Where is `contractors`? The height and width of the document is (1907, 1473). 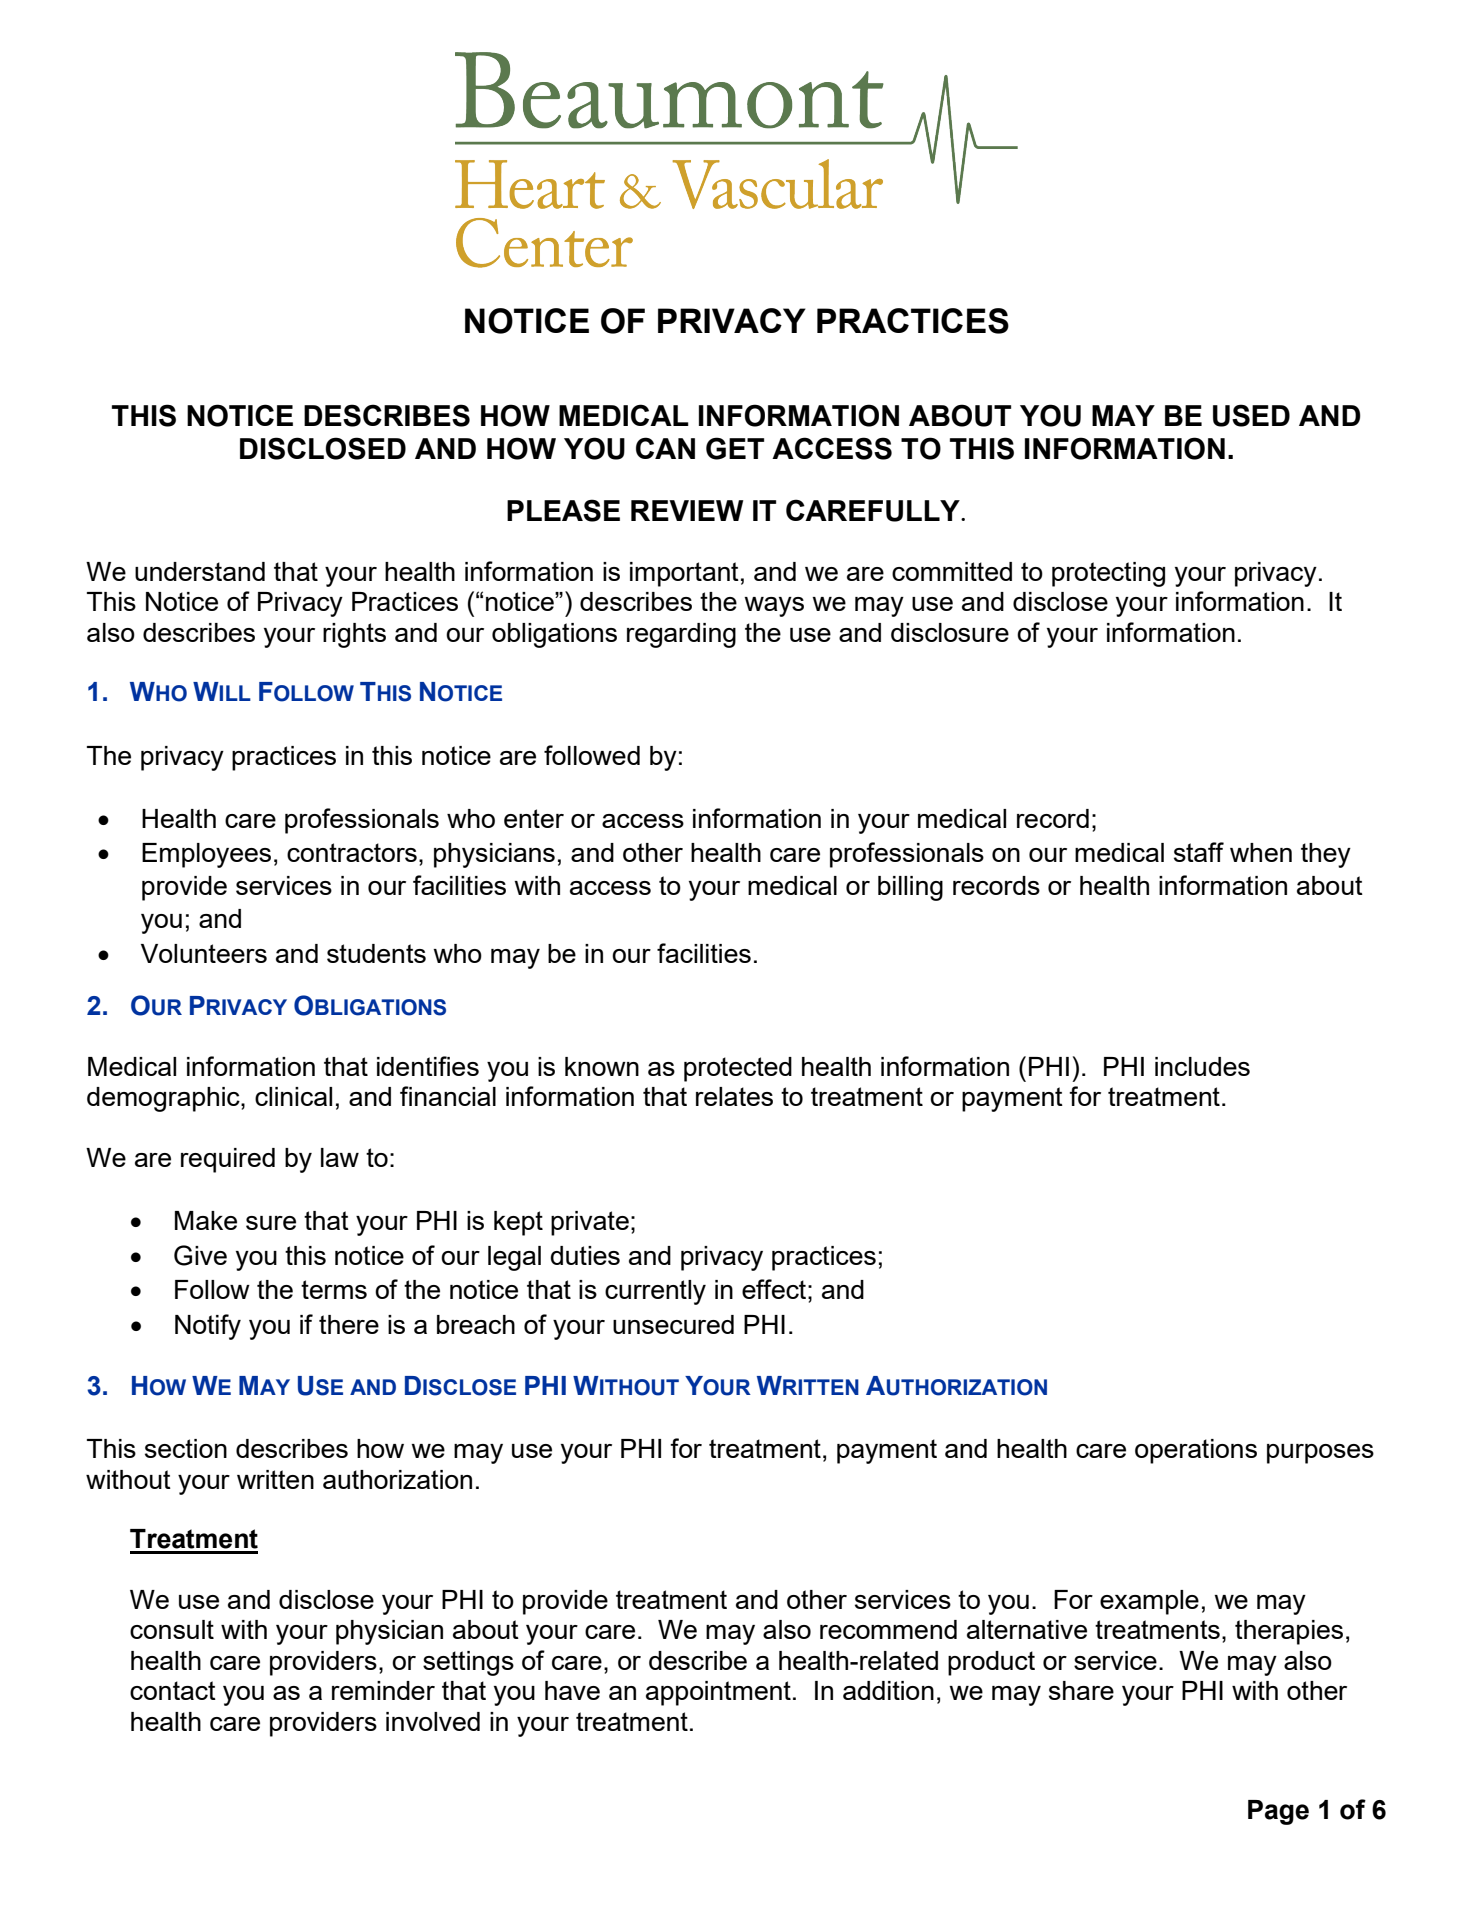 contractors is located at coordinates (352, 852).
